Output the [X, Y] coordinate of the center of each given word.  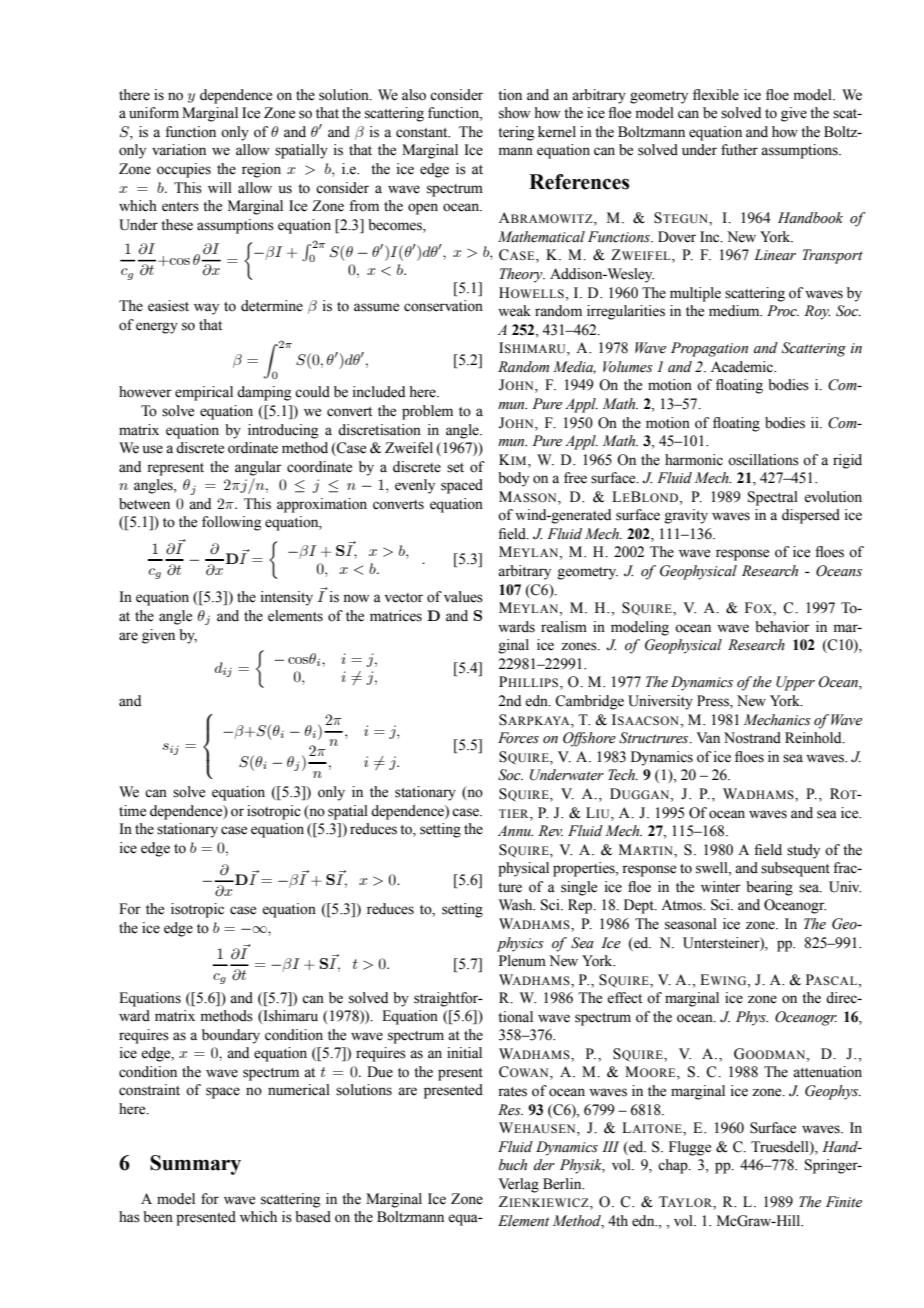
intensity [287, 598]
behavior [782, 627]
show [514, 113]
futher [739, 150]
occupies [184, 170]
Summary [195, 1165]
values [463, 597]
